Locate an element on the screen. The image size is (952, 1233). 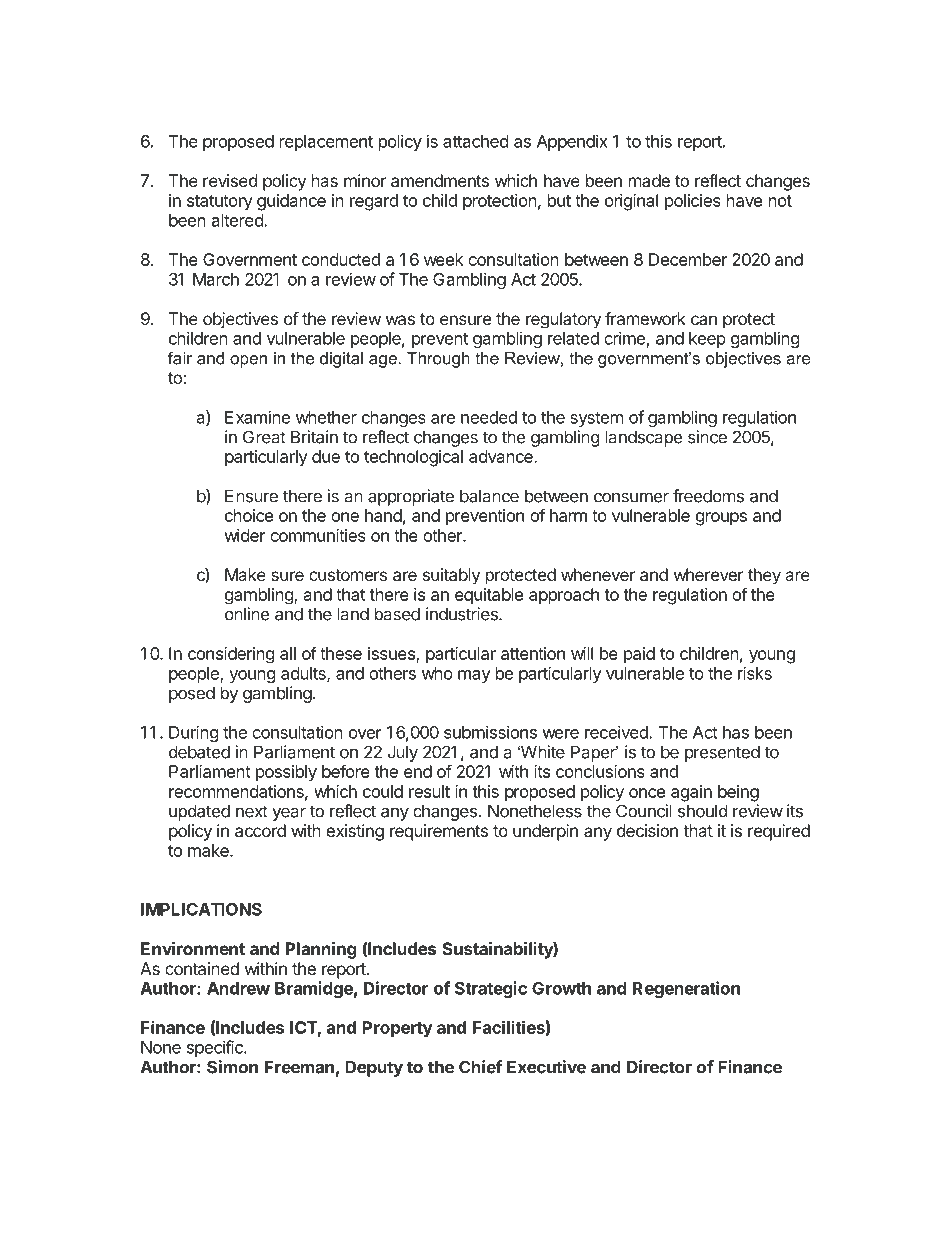
wherever is located at coordinates (709, 574).
